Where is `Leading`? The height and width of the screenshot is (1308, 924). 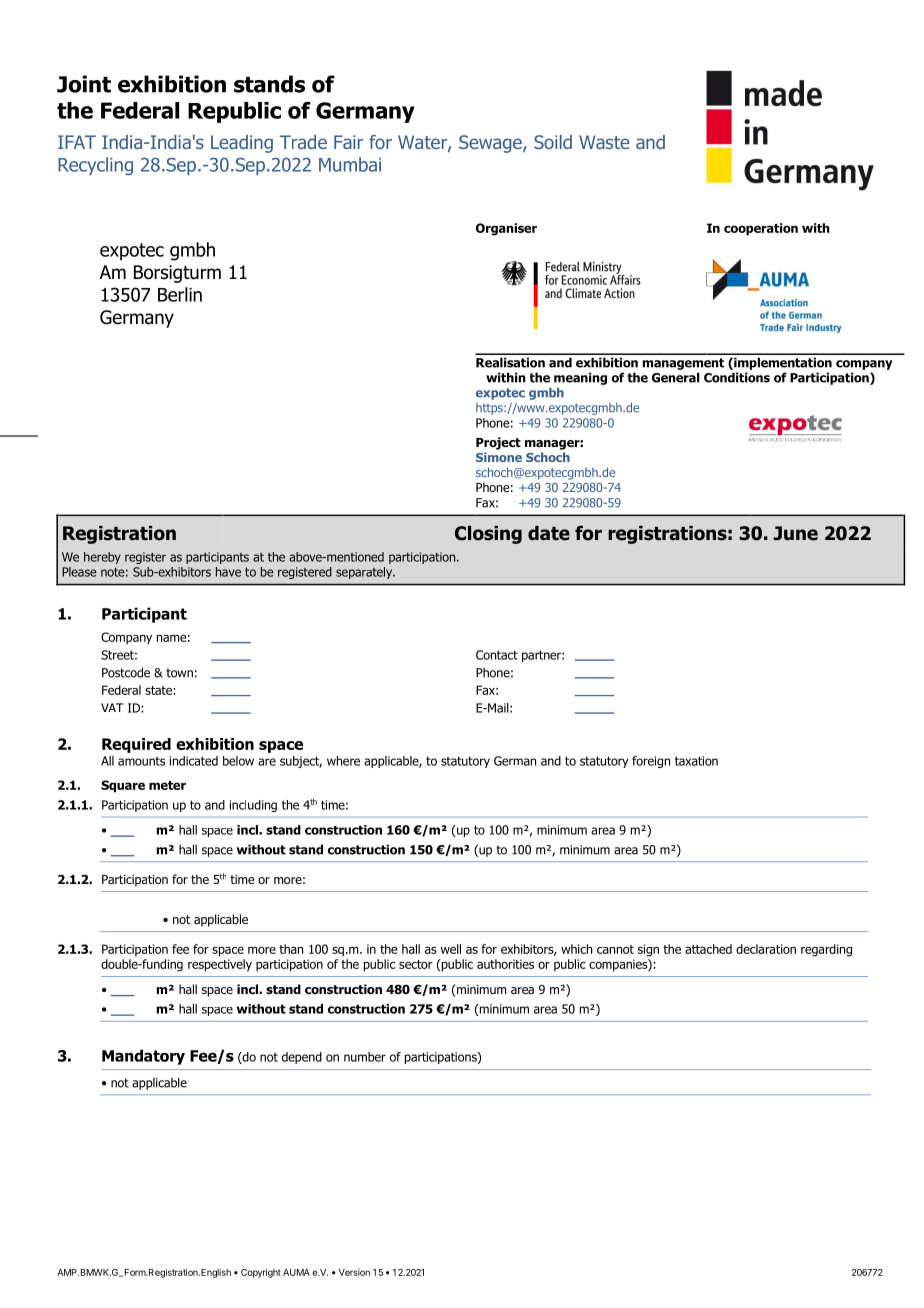
Leading is located at coordinates (242, 144).
